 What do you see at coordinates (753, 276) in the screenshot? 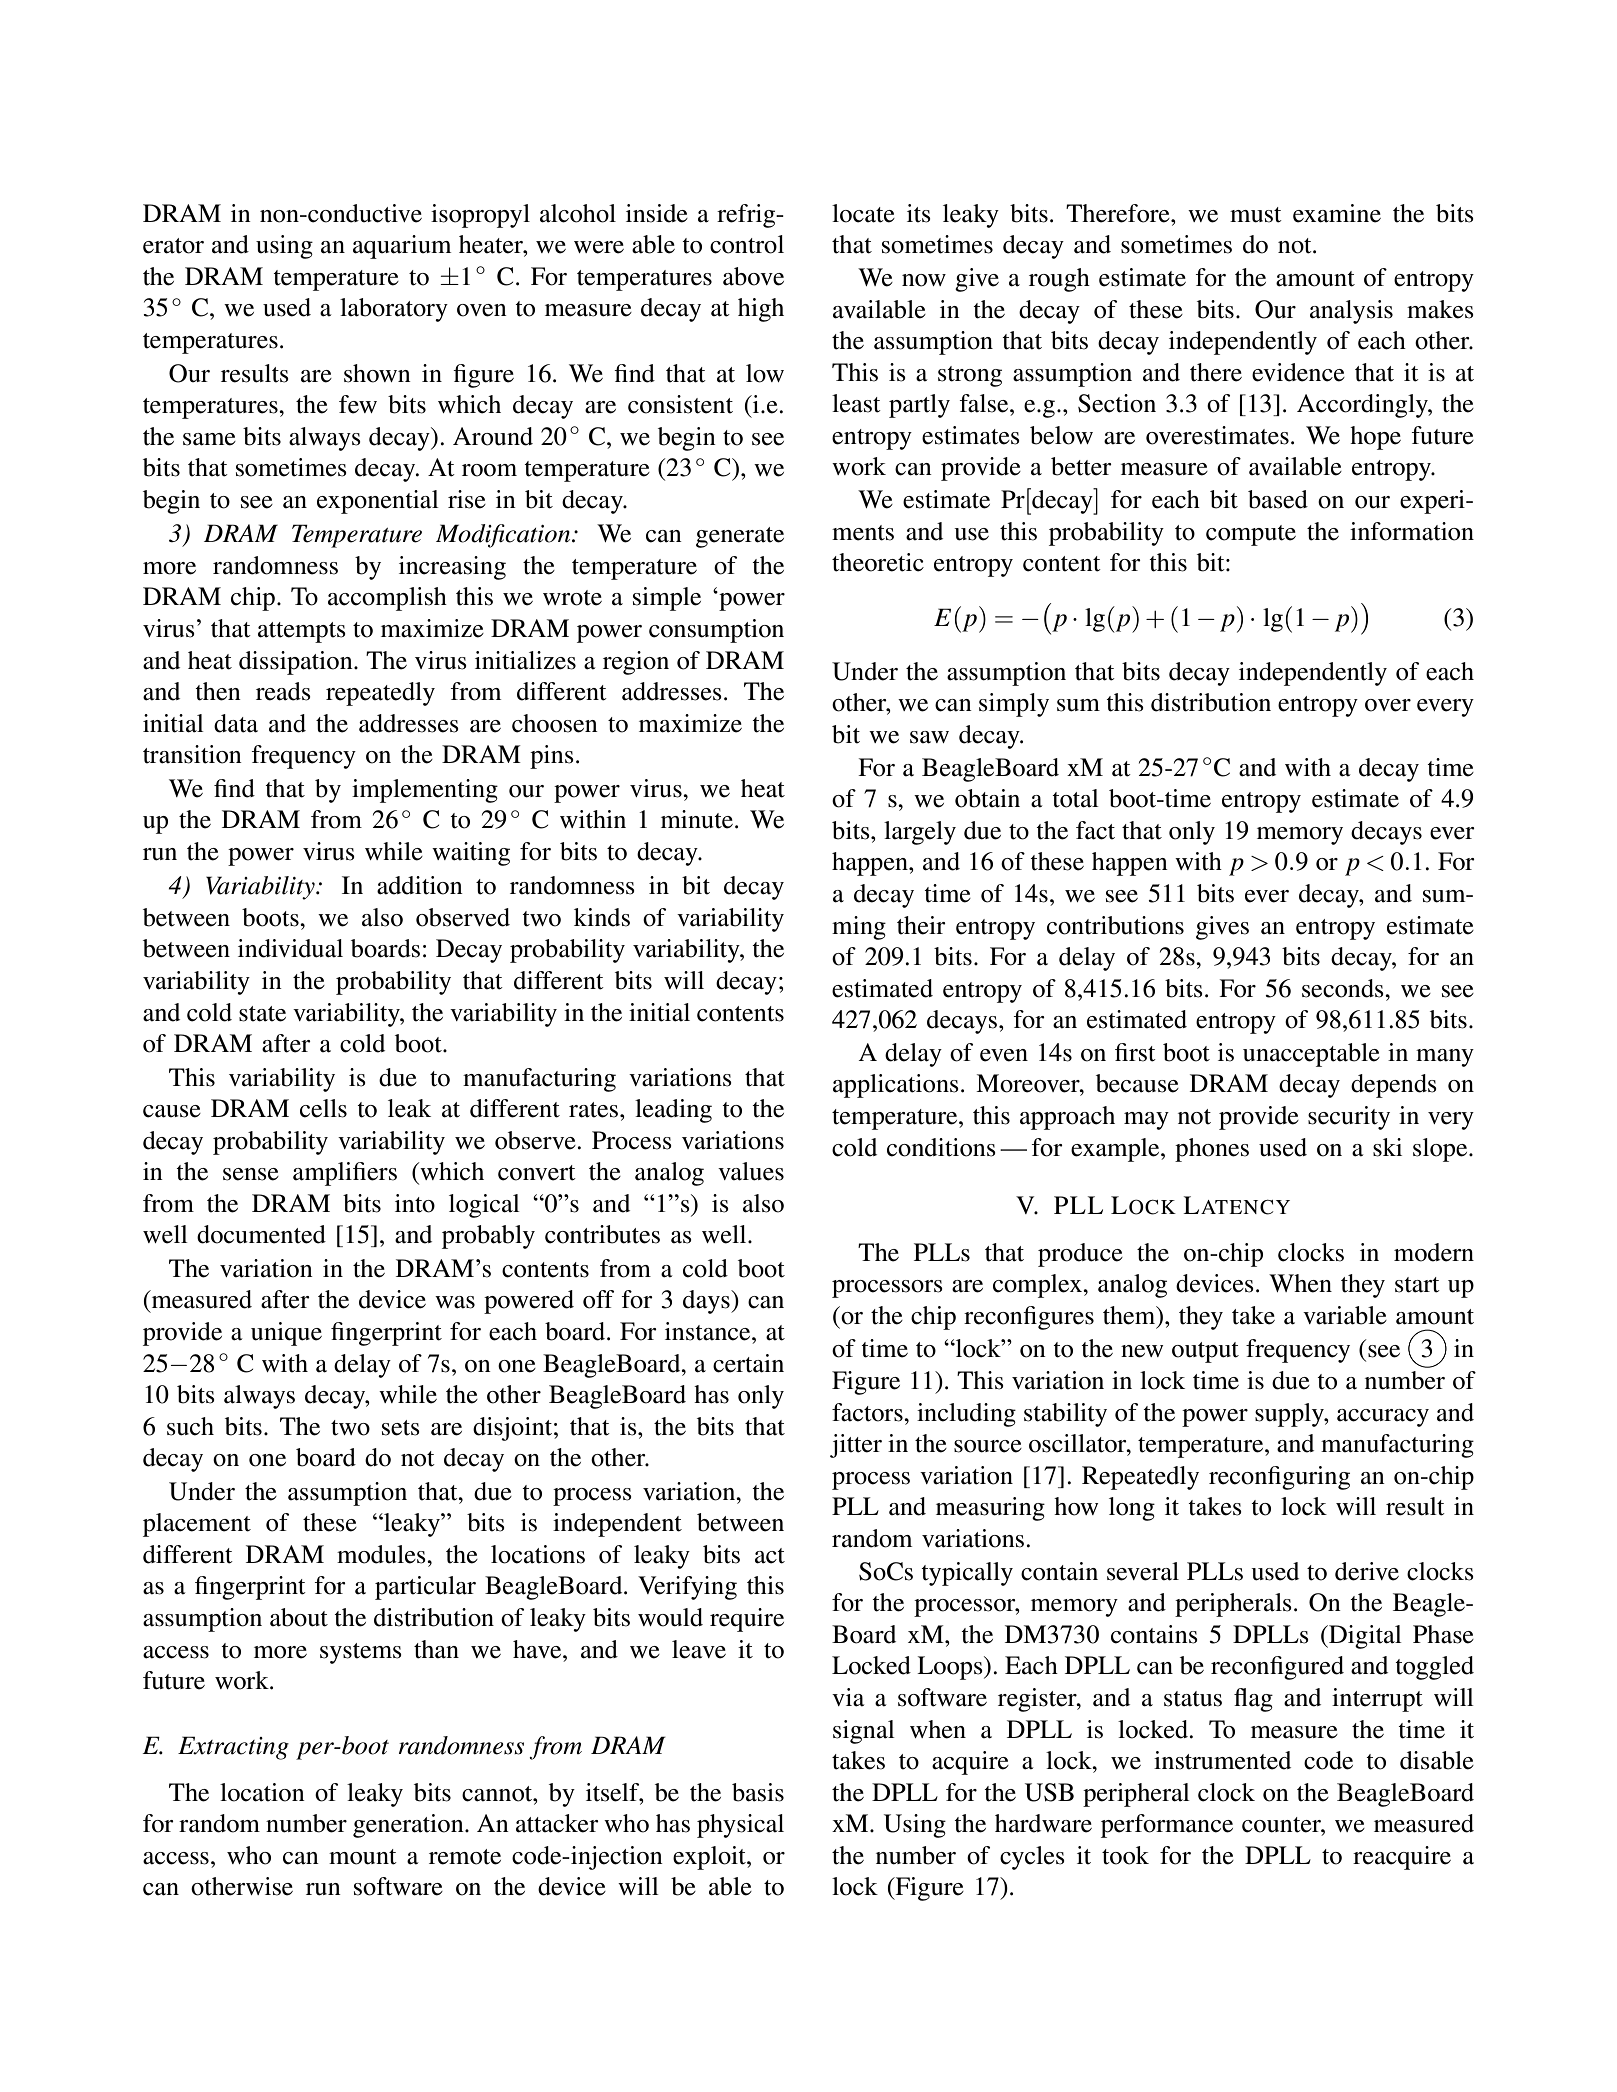
I see `above` at bounding box center [753, 276].
